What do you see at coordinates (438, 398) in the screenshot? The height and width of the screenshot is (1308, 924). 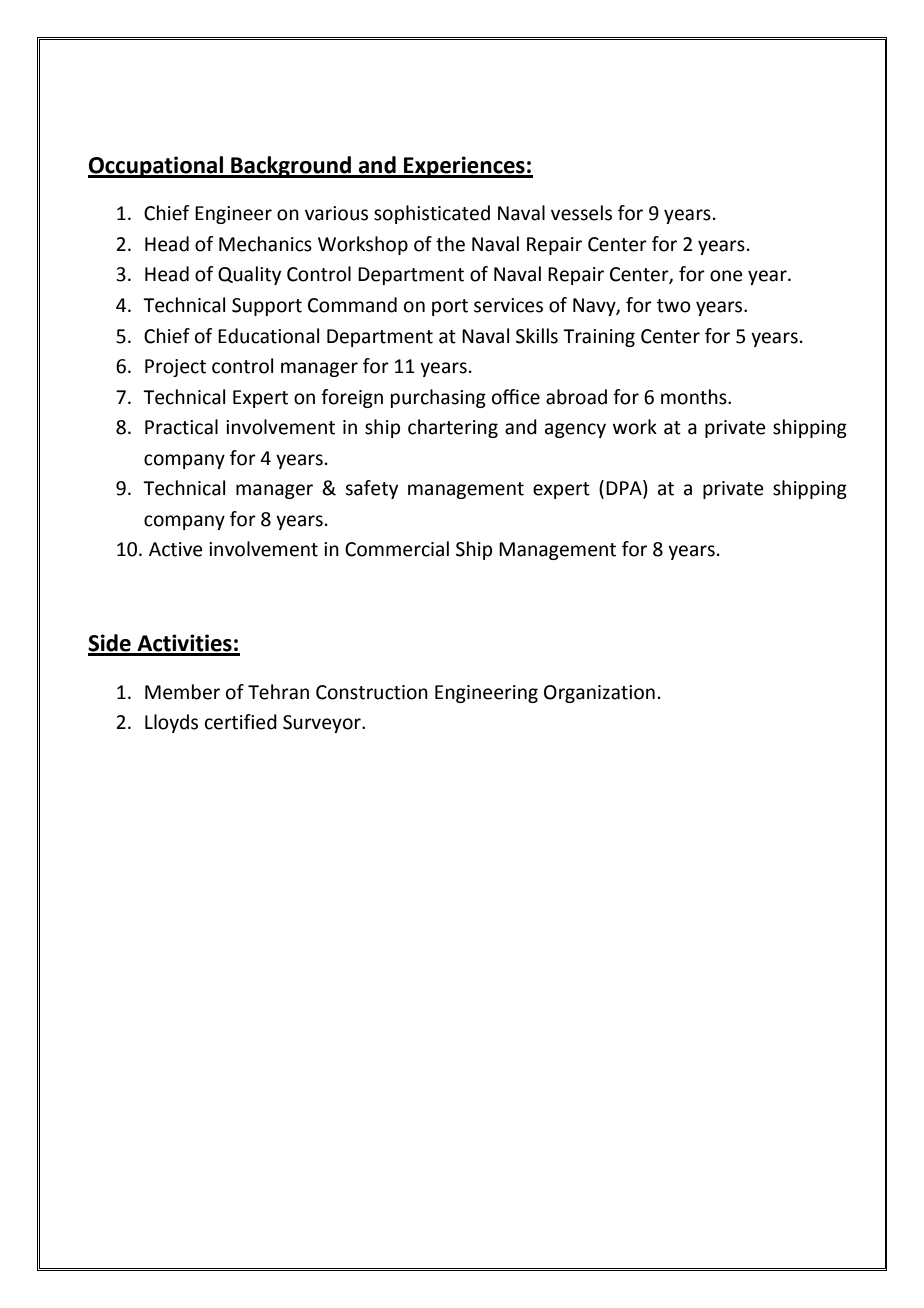 I see `purchasing` at bounding box center [438, 398].
